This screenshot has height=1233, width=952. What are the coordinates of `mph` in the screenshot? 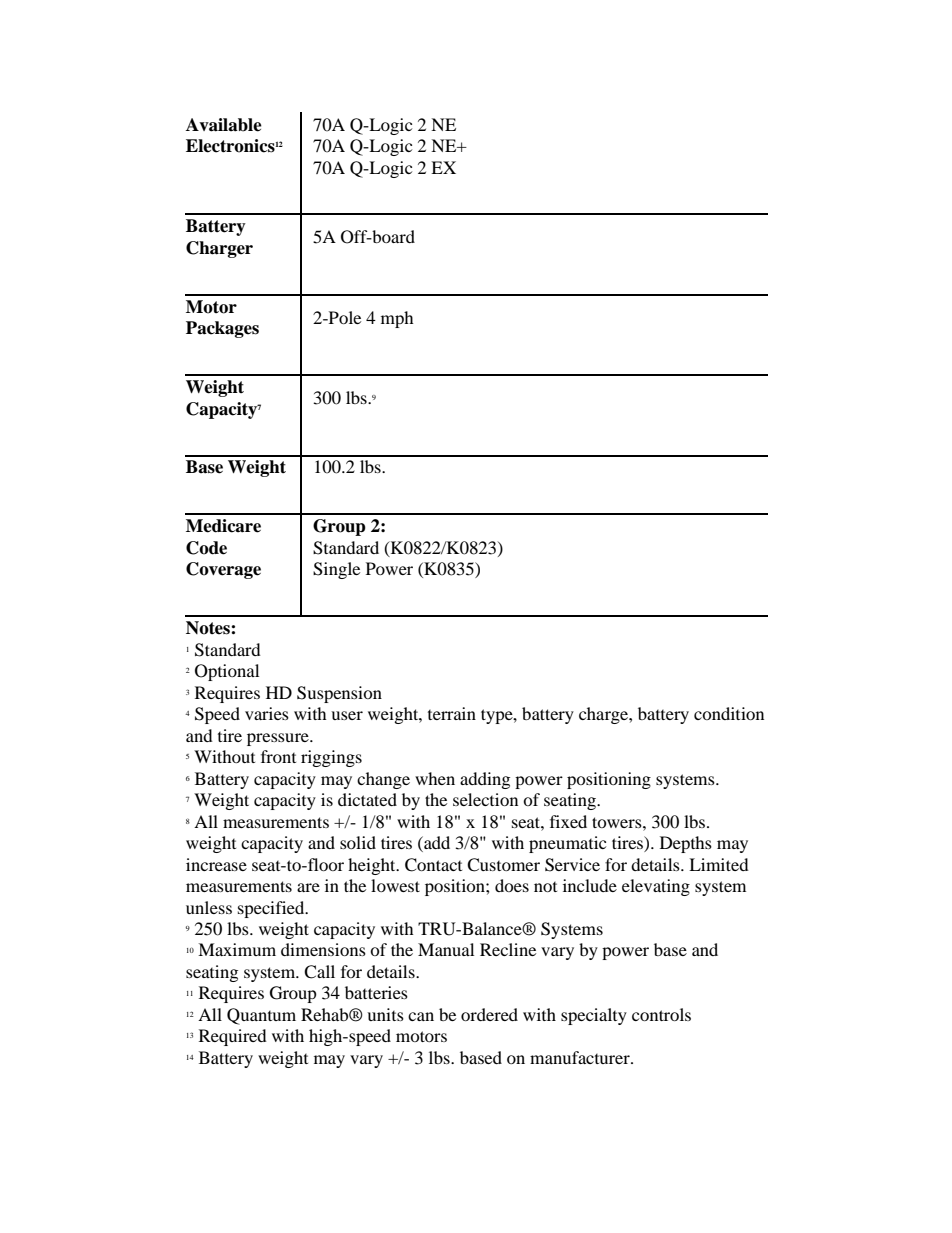 It's located at (397, 319).
